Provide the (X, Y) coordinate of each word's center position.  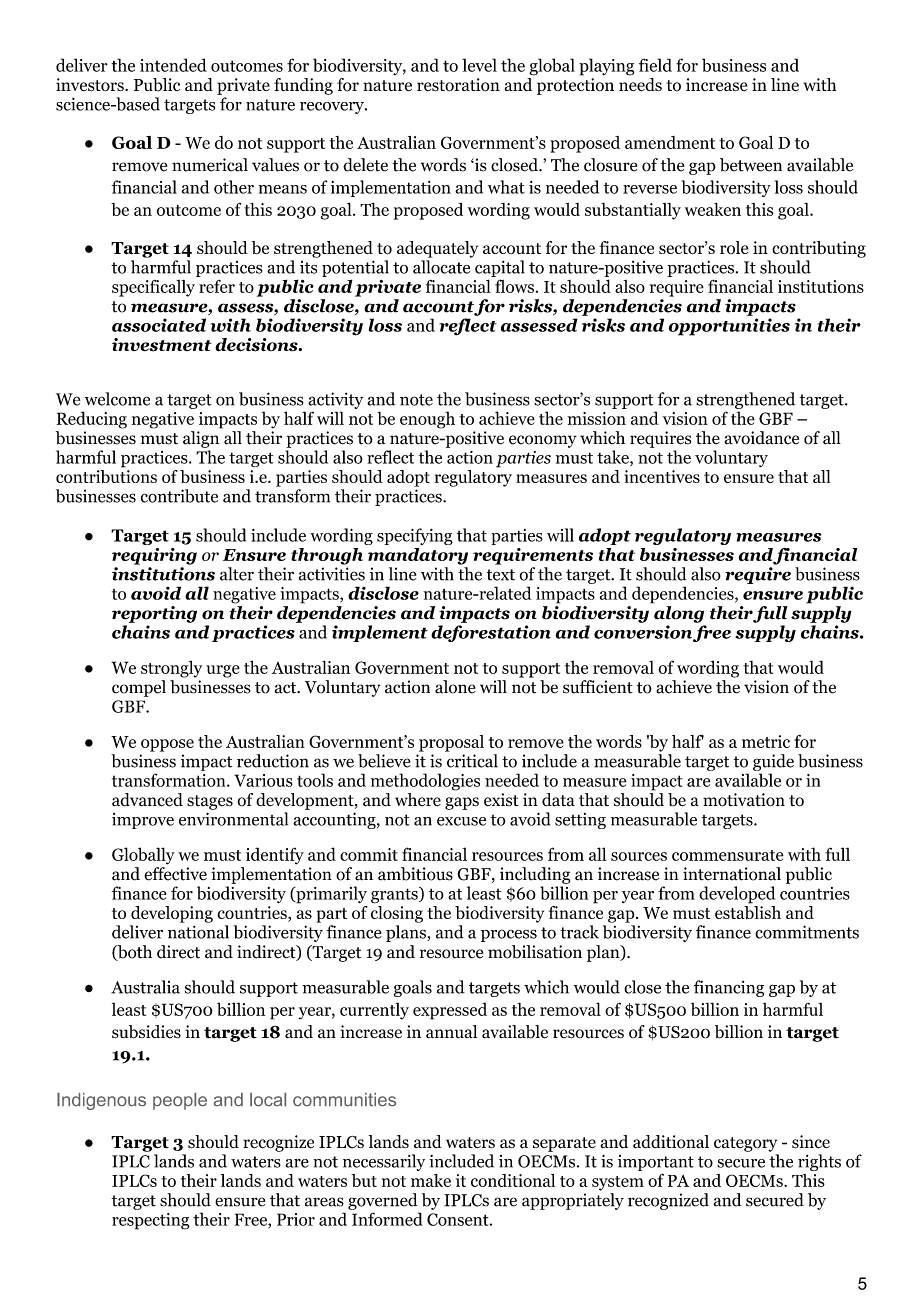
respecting (151, 1221)
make (431, 1180)
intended (173, 65)
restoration (458, 85)
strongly (171, 669)
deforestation (491, 633)
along (678, 613)
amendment (670, 142)
